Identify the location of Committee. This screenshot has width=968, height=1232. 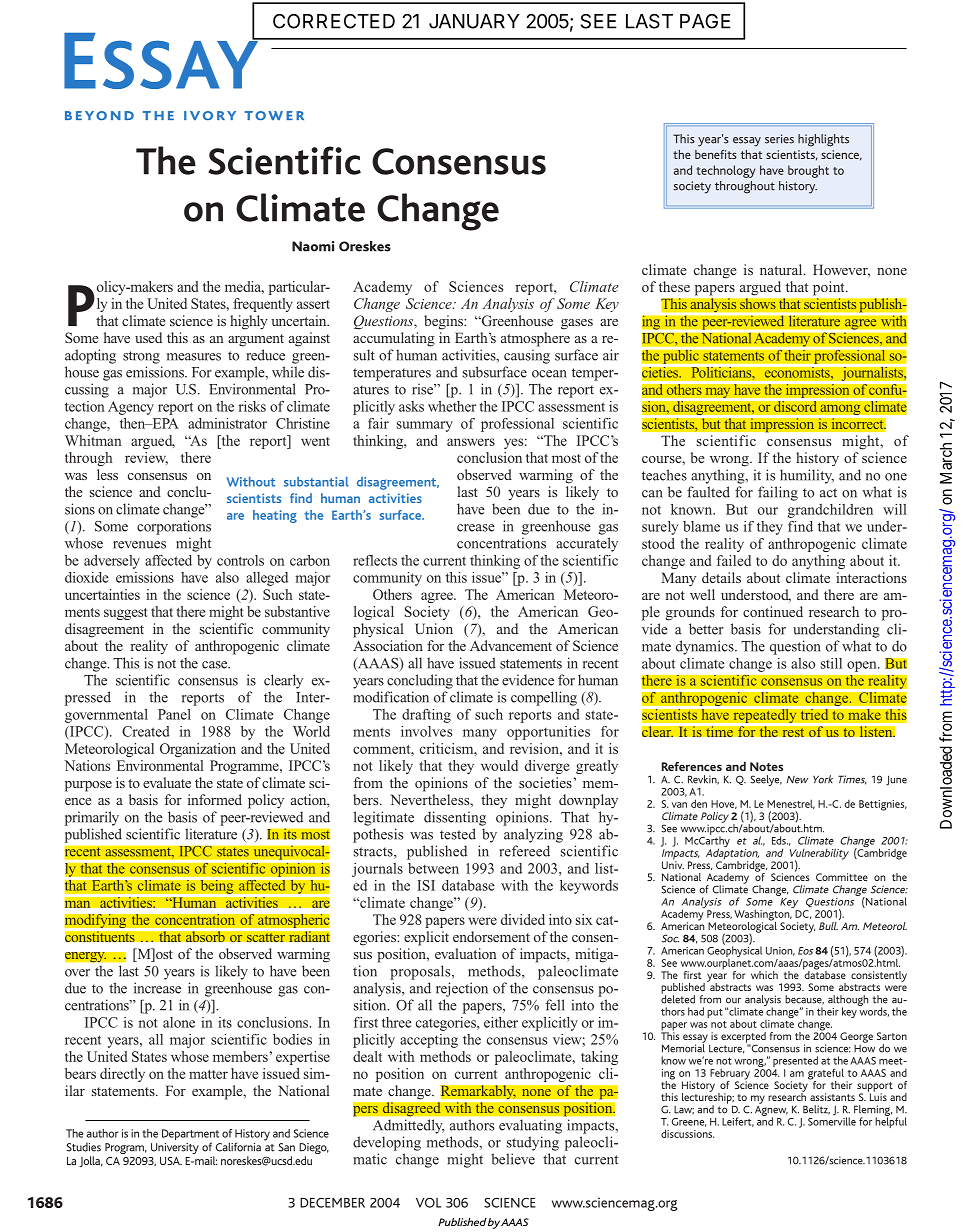
(842, 877).
